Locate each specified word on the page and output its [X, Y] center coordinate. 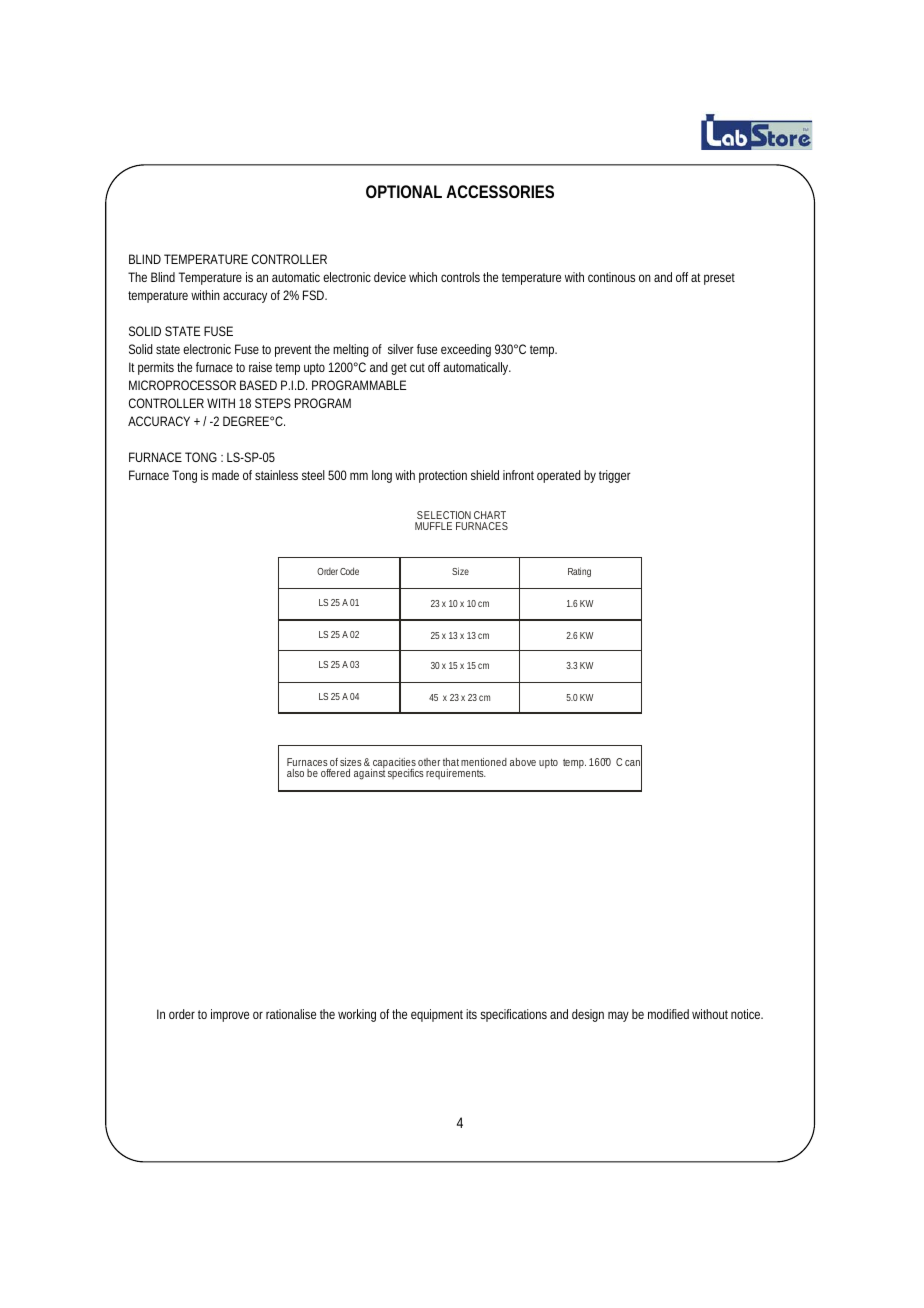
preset [719, 279]
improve [230, 1015]
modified [668, 1014]
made [225, 475]
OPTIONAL [404, 191]
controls [460, 277]
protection [443, 476]
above [523, 762]
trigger [615, 476]
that [451, 762]
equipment [437, 1015]
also [295, 773]
